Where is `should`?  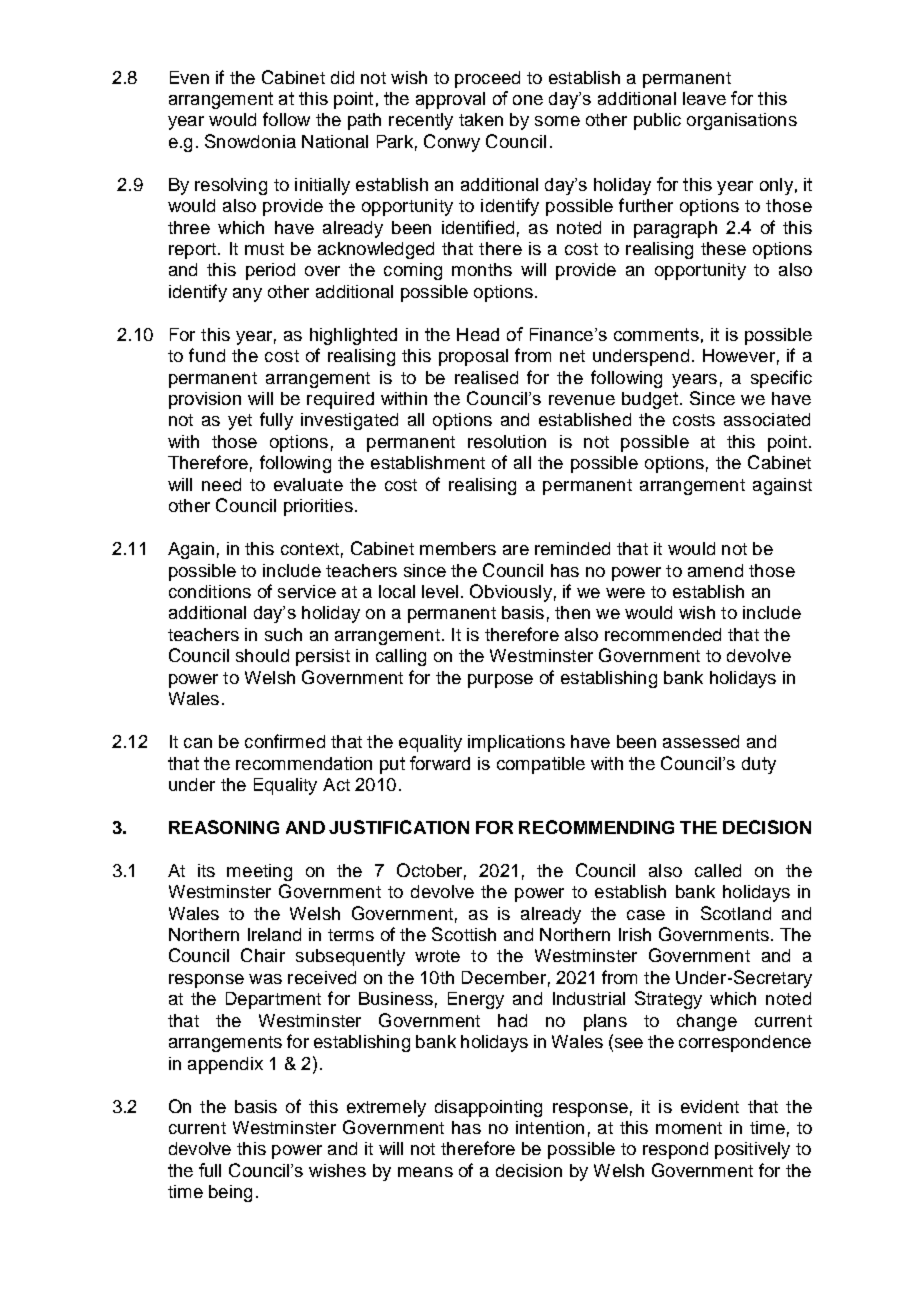
should is located at coordinates (262, 655).
